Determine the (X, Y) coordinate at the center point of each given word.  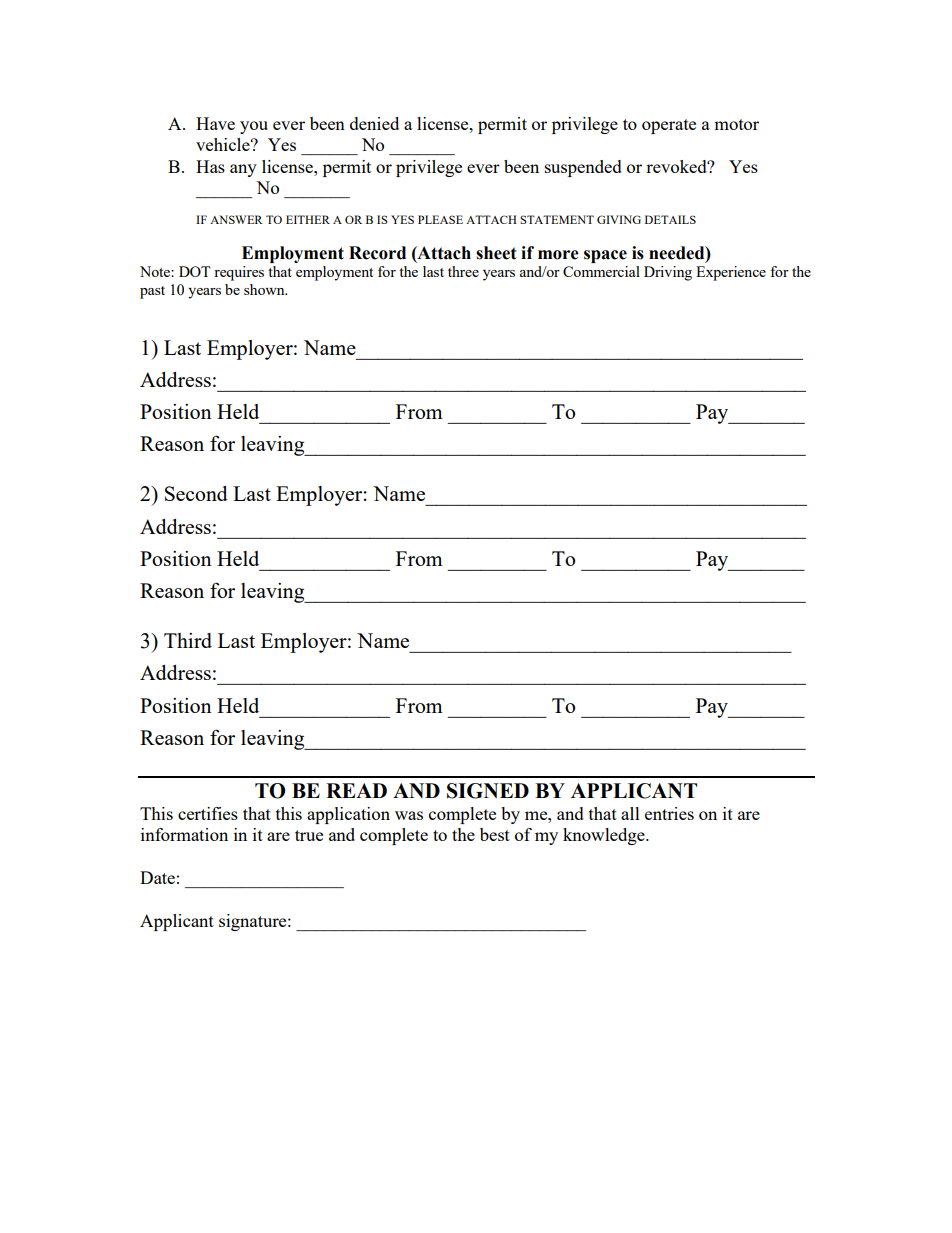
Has (210, 166)
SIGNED (488, 791)
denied (374, 123)
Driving (668, 273)
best (495, 834)
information (184, 834)
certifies (208, 813)
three (463, 271)
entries (669, 813)
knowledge (605, 836)
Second (196, 493)
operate (669, 126)
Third (188, 640)
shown (265, 289)
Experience (731, 273)
